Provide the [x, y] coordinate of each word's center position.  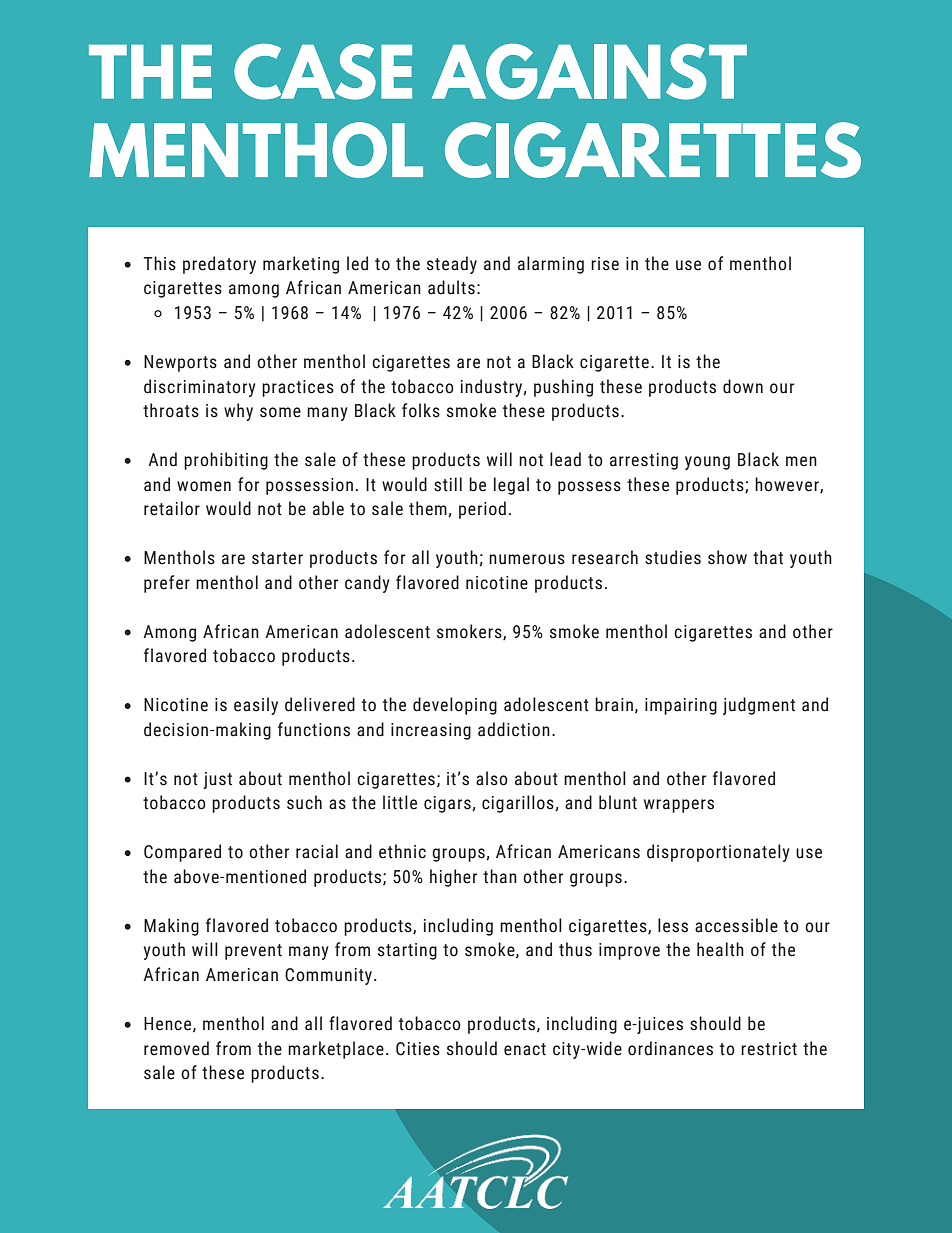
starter [277, 558]
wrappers [679, 806]
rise [605, 264]
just [217, 780]
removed [176, 1048]
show [727, 557]
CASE [323, 72]
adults [451, 287]
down [743, 386]
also [492, 778]
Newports [180, 363]
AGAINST [589, 72]
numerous [527, 559]
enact [525, 1049]
